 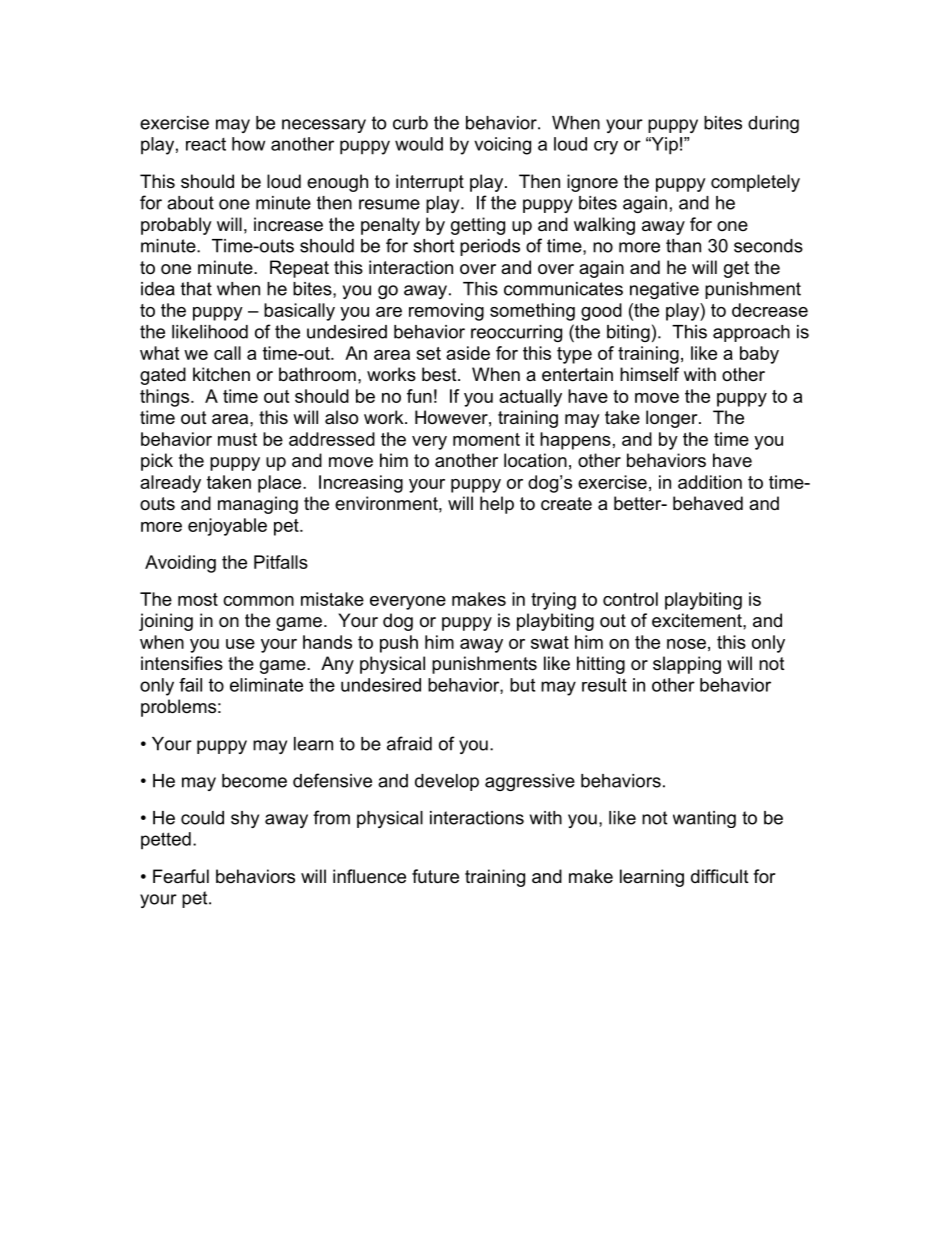 I want to click on best, so click(x=440, y=374).
